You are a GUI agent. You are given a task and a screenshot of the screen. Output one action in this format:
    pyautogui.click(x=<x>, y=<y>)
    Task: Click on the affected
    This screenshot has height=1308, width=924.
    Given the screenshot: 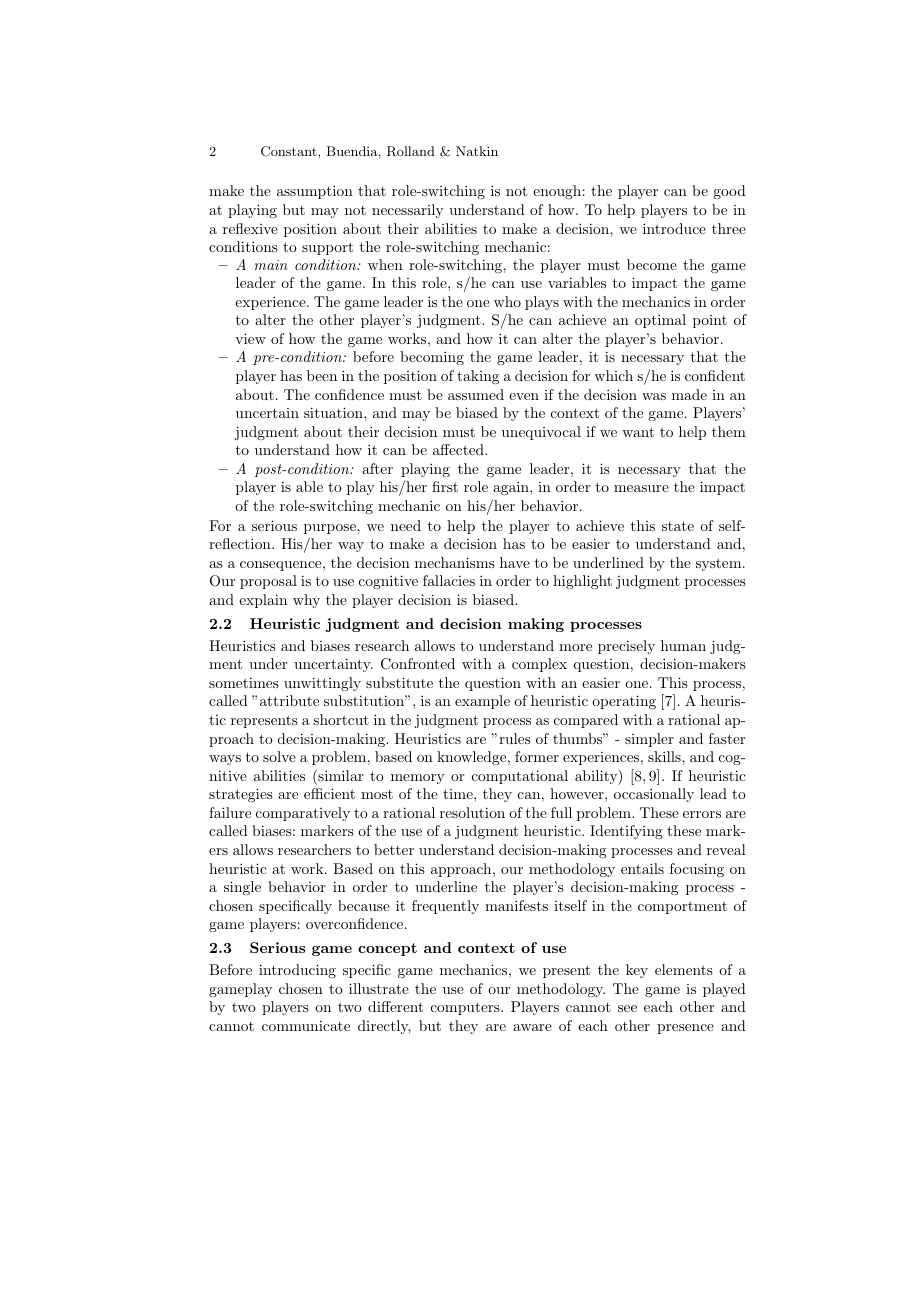 What is the action you would take?
    pyautogui.click(x=459, y=449)
